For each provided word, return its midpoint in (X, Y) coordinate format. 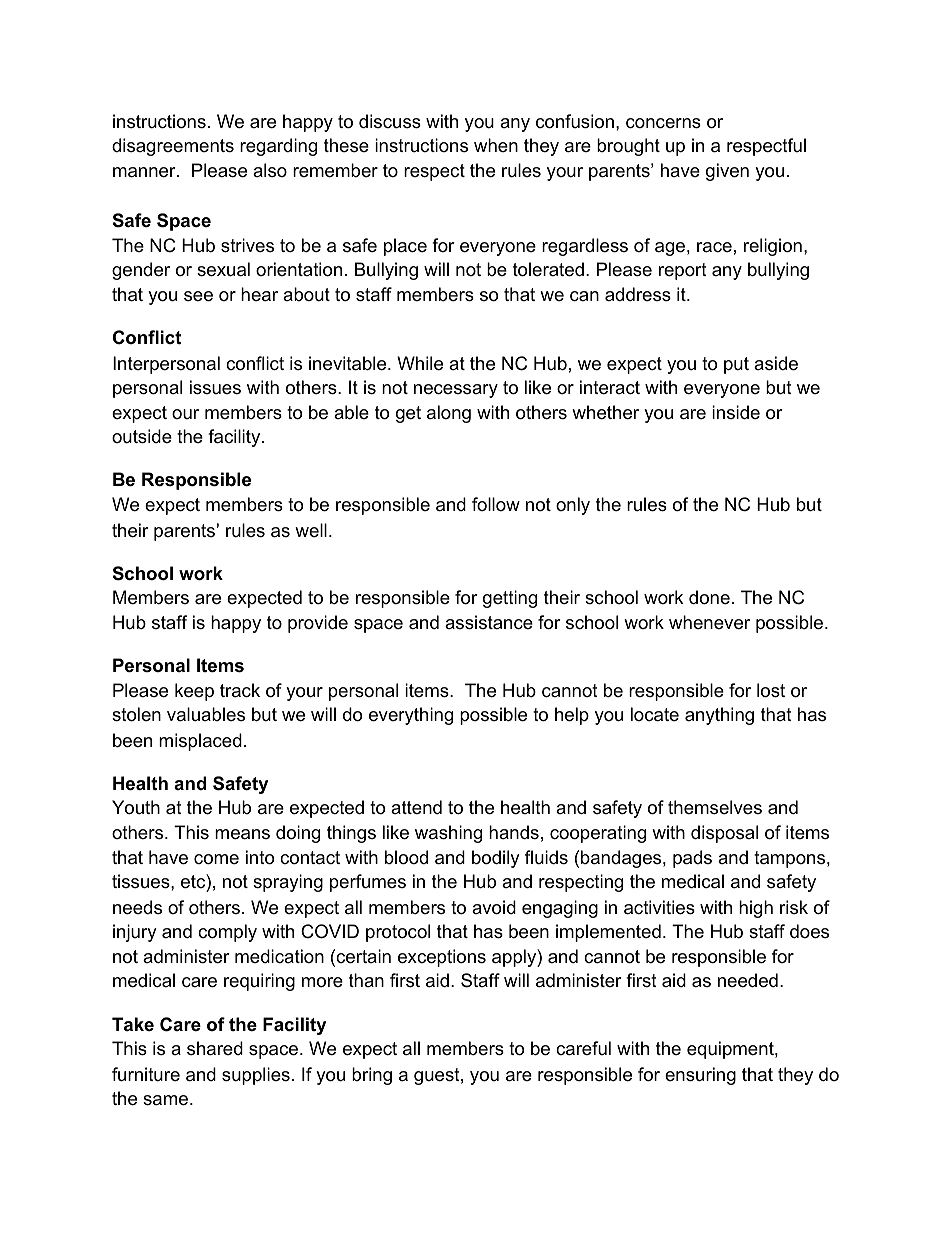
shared (215, 1048)
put (736, 365)
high (756, 909)
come (216, 859)
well (311, 530)
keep (194, 692)
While (420, 363)
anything (719, 716)
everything (411, 716)
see (198, 296)
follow (496, 504)
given (727, 172)
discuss (390, 121)
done (709, 597)
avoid (494, 907)
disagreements (173, 147)
